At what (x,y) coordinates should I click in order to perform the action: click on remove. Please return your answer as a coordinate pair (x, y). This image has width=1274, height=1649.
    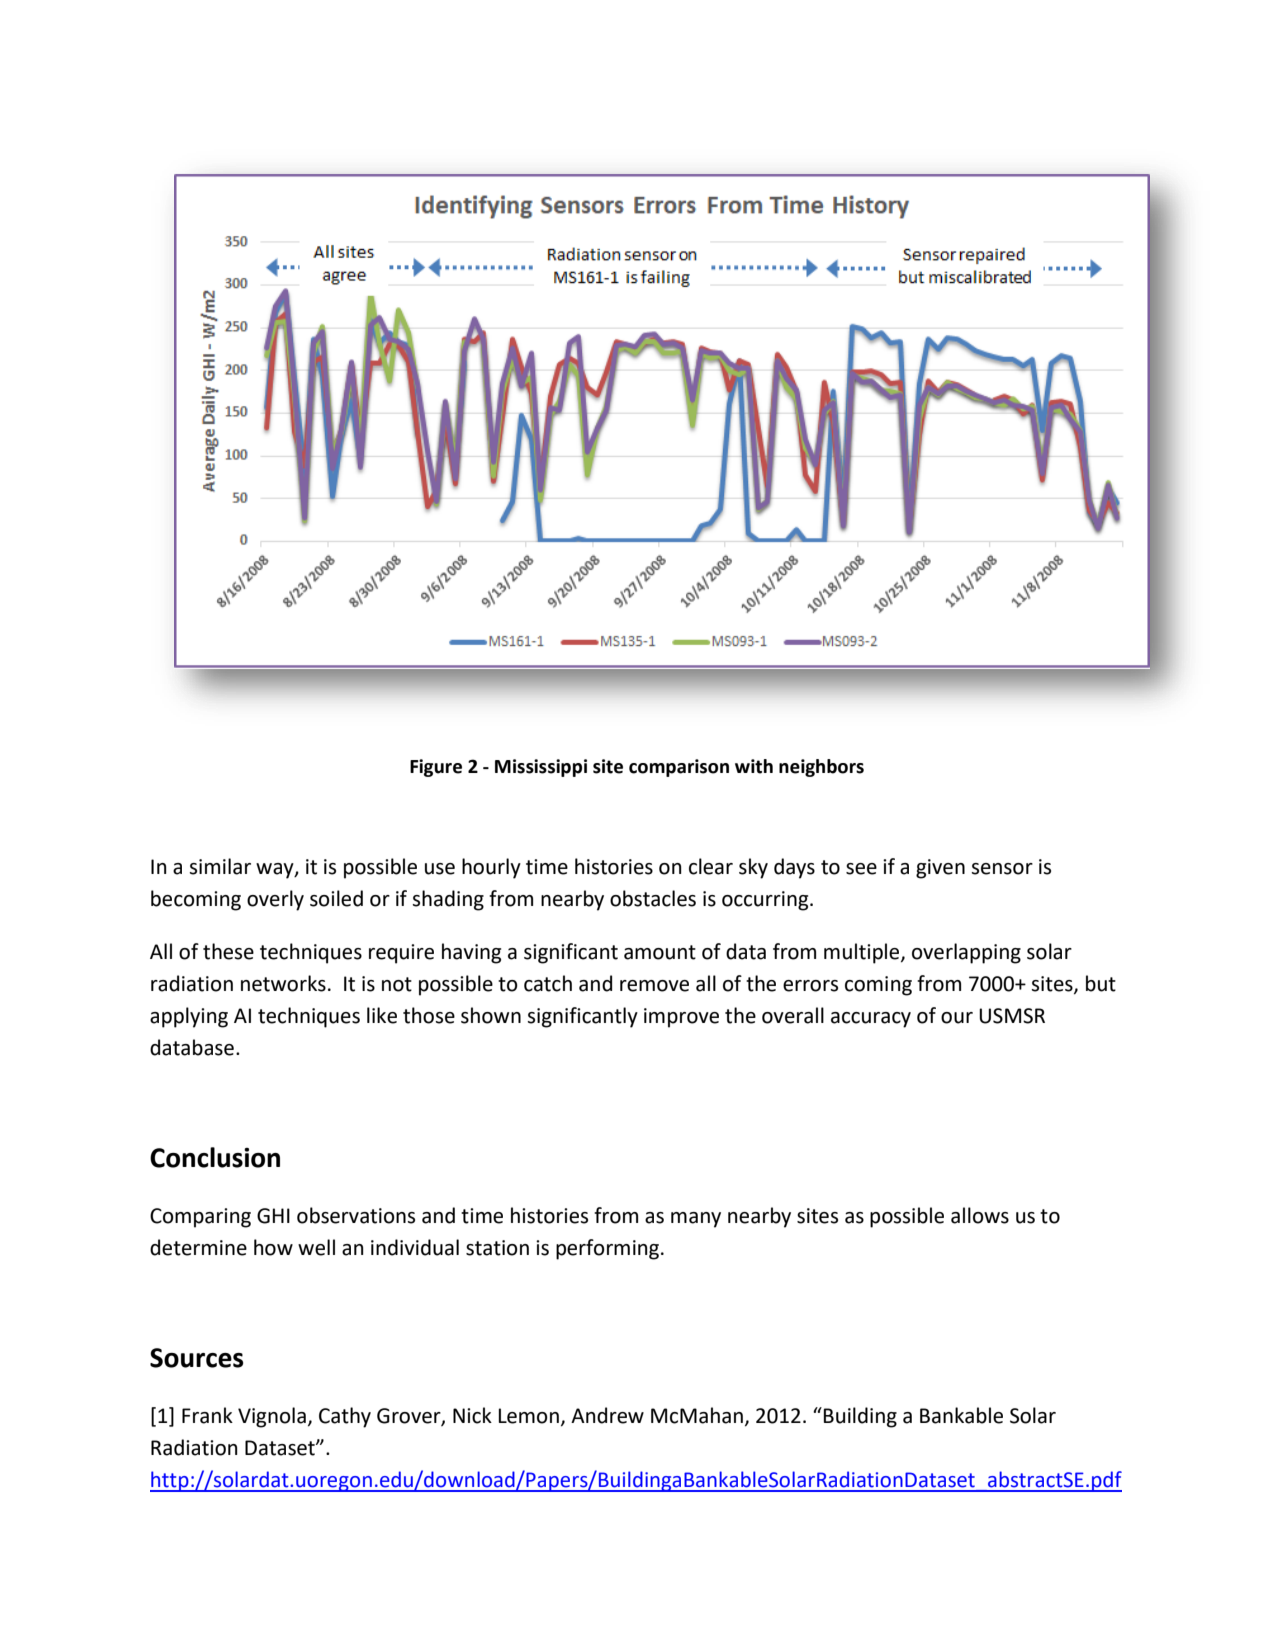
    Looking at the image, I should click on (654, 986).
